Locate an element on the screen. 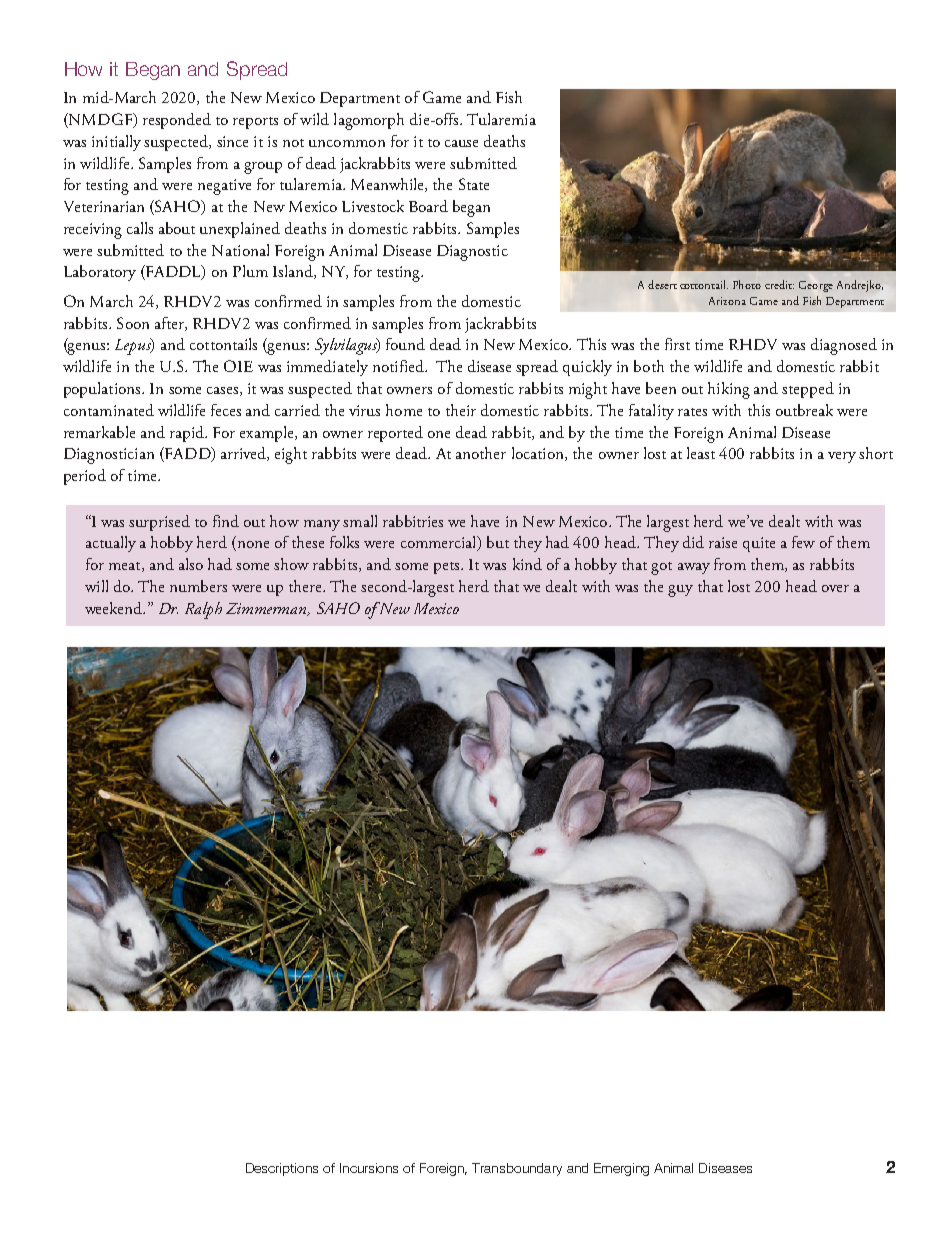 The image size is (952, 1233). Soon is located at coordinates (133, 323).
